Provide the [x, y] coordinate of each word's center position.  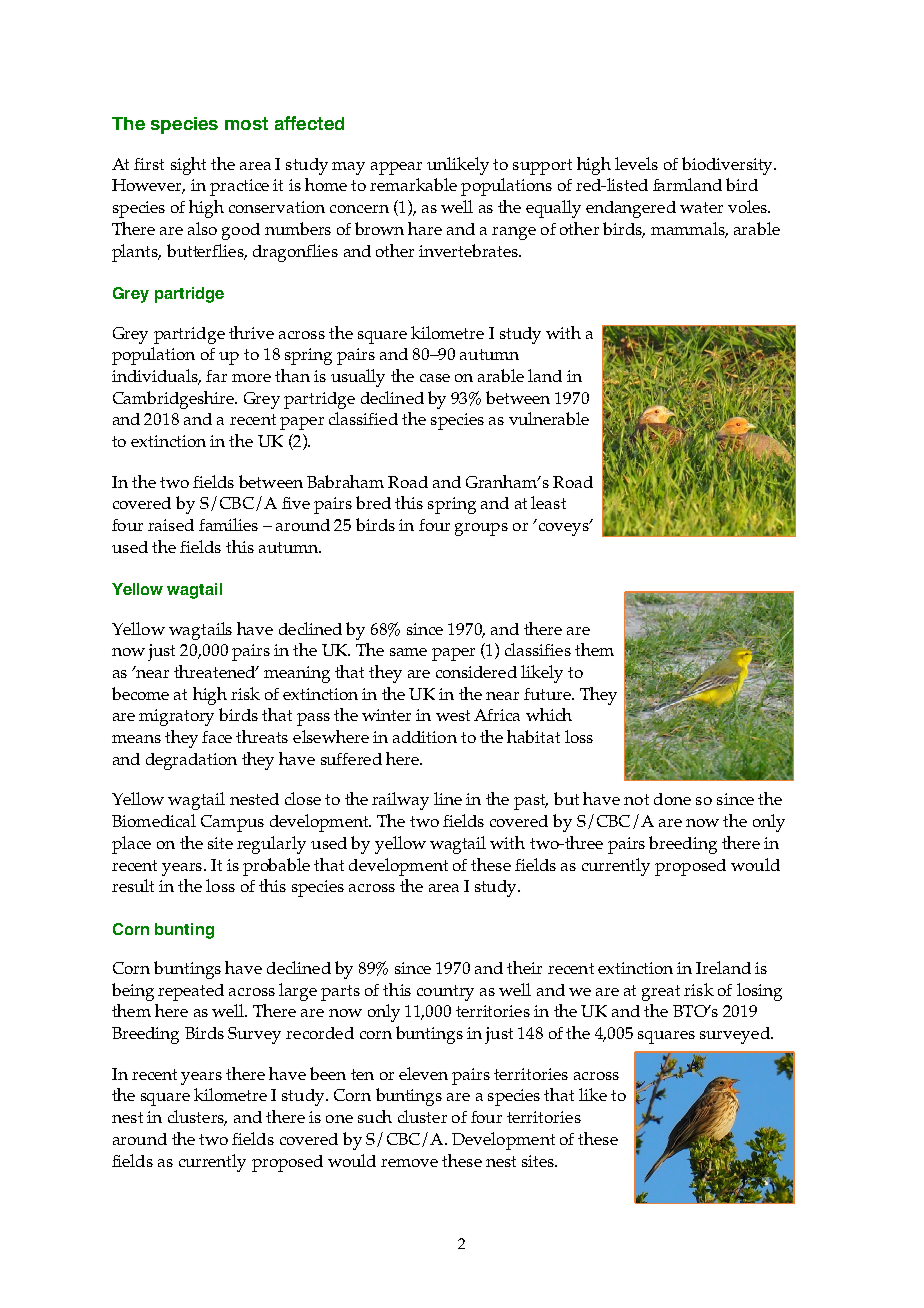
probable [276, 867]
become [140, 693]
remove [409, 1163]
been [328, 1073]
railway [400, 801]
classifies [538, 649]
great [661, 993]
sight [188, 166]
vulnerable [549, 418]
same [408, 652]
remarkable [413, 184]
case [435, 378]
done [672, 799]
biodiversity [728, 166]
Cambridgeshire [174, 400]
